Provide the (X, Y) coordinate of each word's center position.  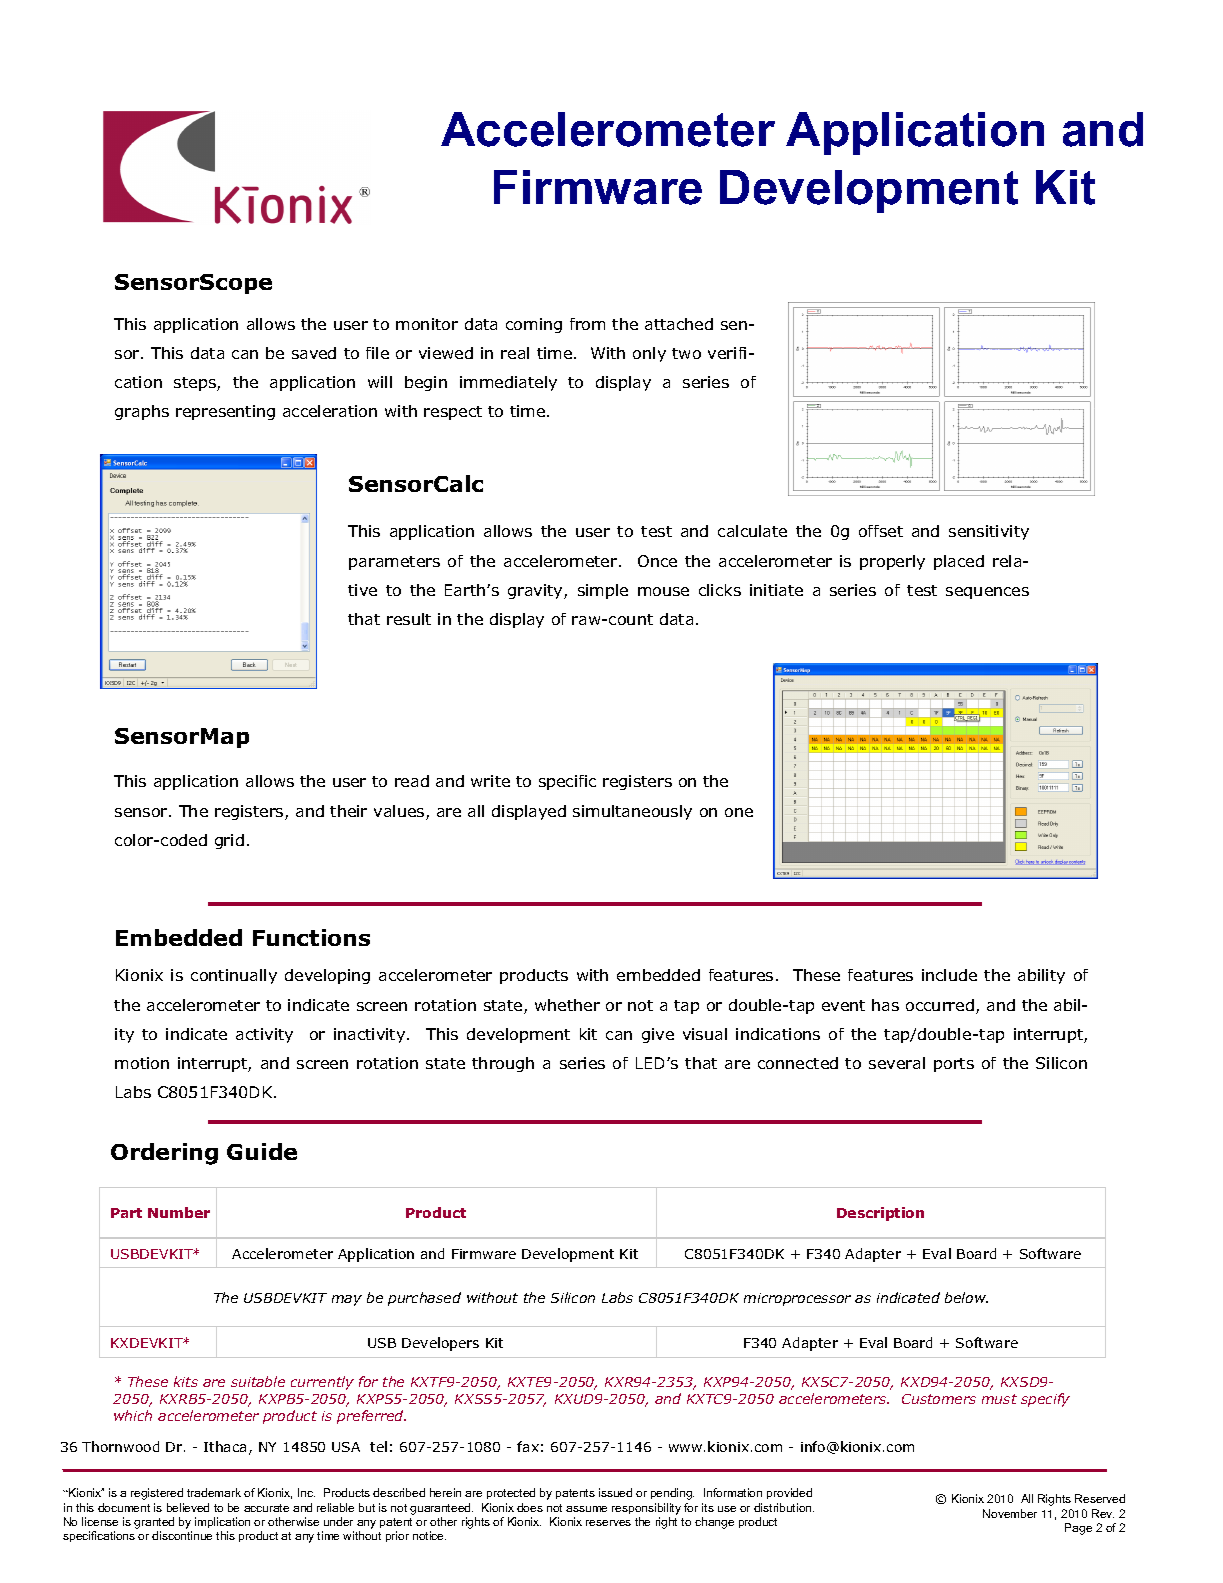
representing (225, 412)
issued (615, 1492)
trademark (214, 1492)
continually (234, 976)
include (949, 975)
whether (567, 1005)
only (649, 354)
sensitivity (989, 532)
